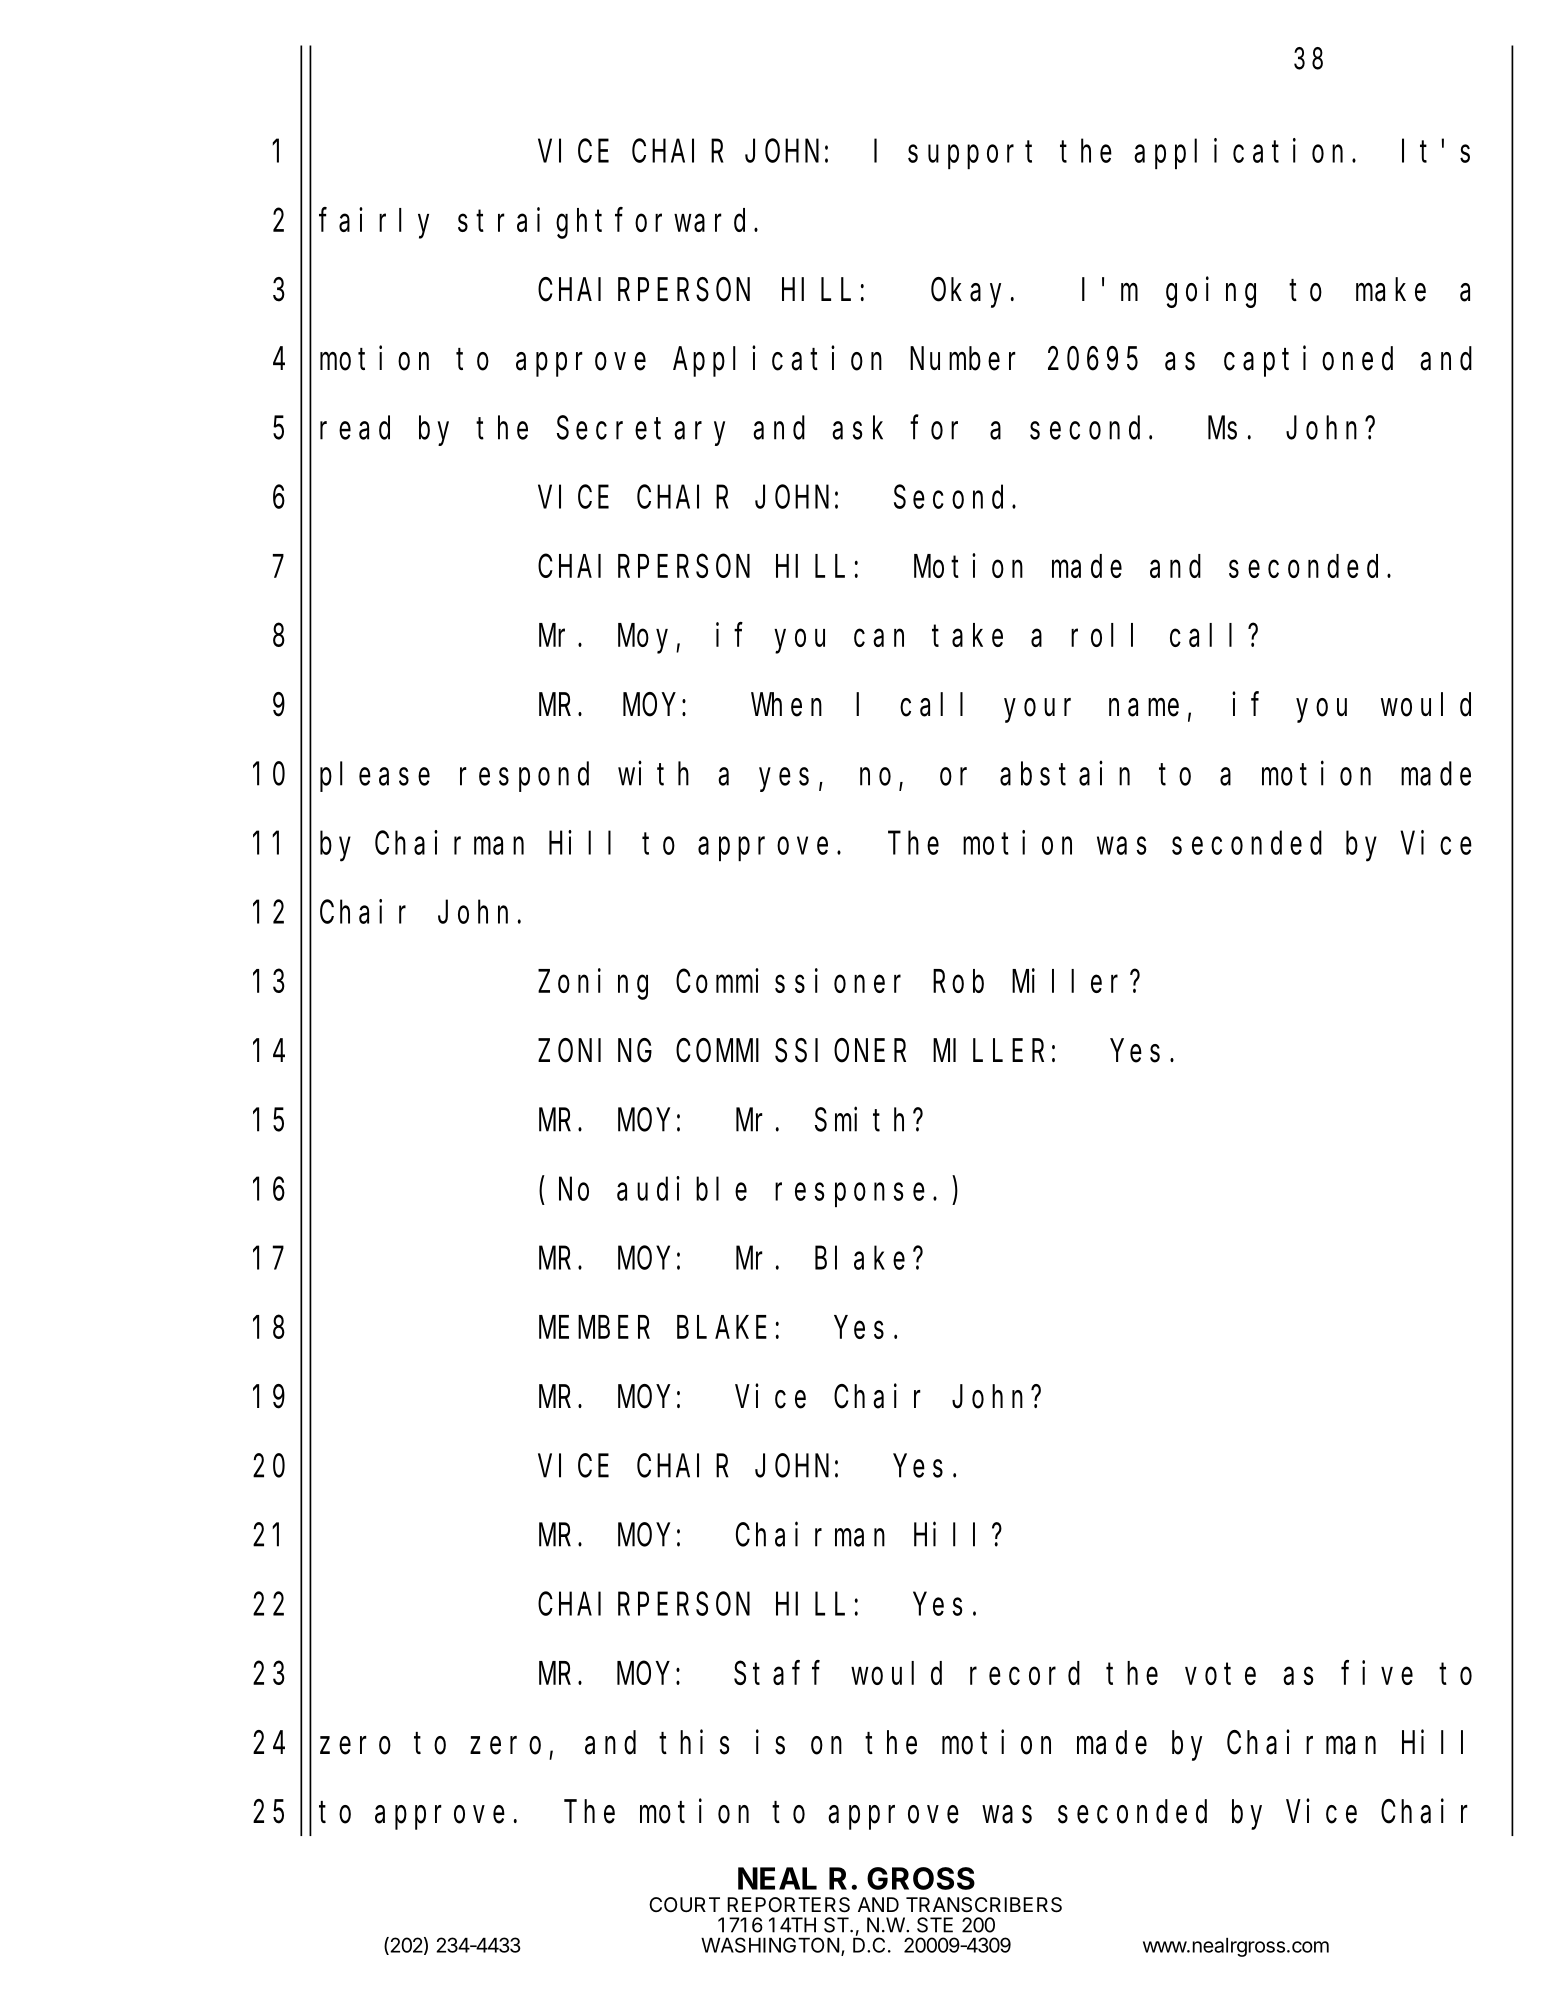 This image has width=1548, height=2003. What do you see at coordinates (984, 1905) in the image?
I see `TRANSCRIBERS` at bounding box center [984, 1905].
